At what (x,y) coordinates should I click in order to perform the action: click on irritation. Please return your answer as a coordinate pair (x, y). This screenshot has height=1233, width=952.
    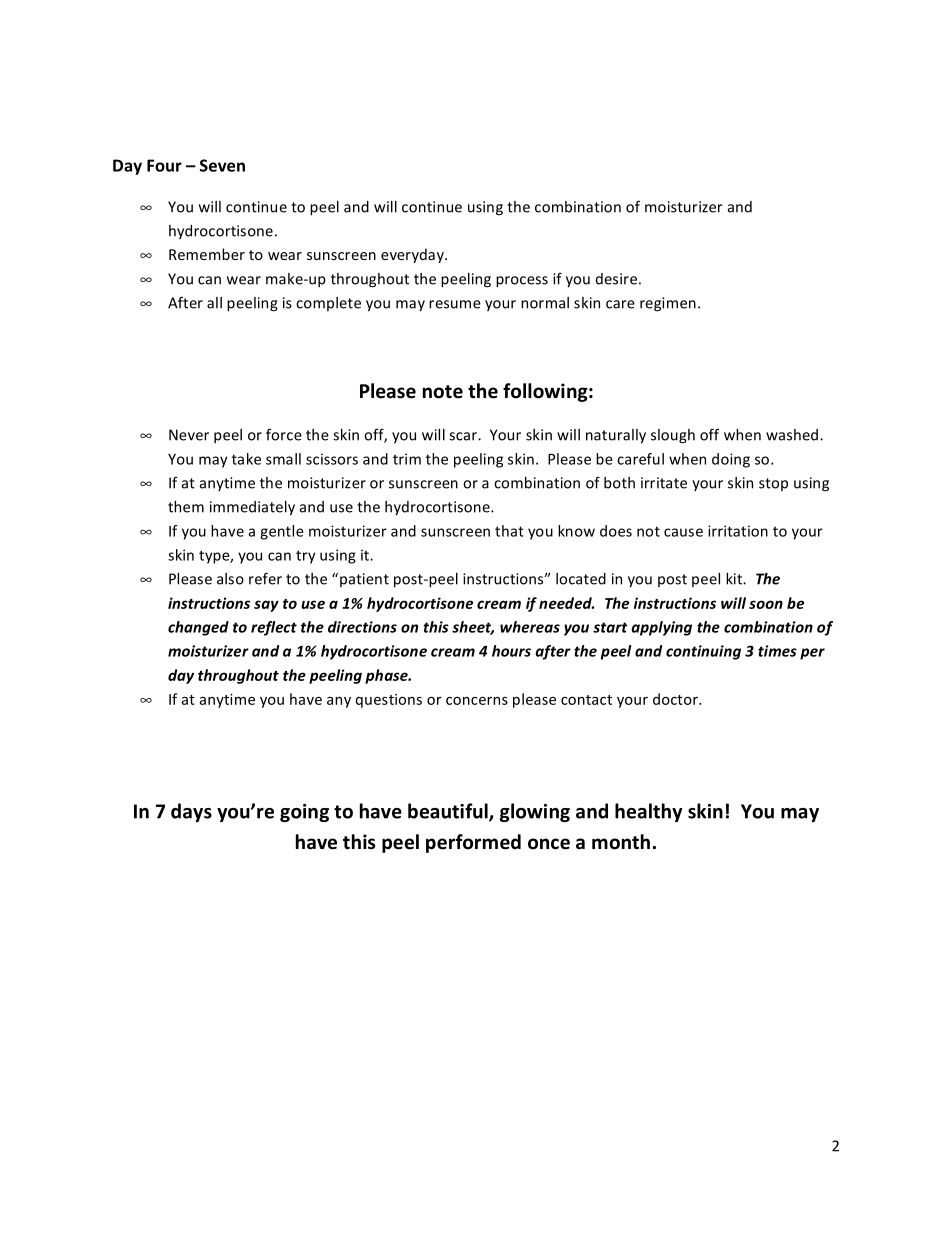
    Looking at the image, I should click on (738, 531).
